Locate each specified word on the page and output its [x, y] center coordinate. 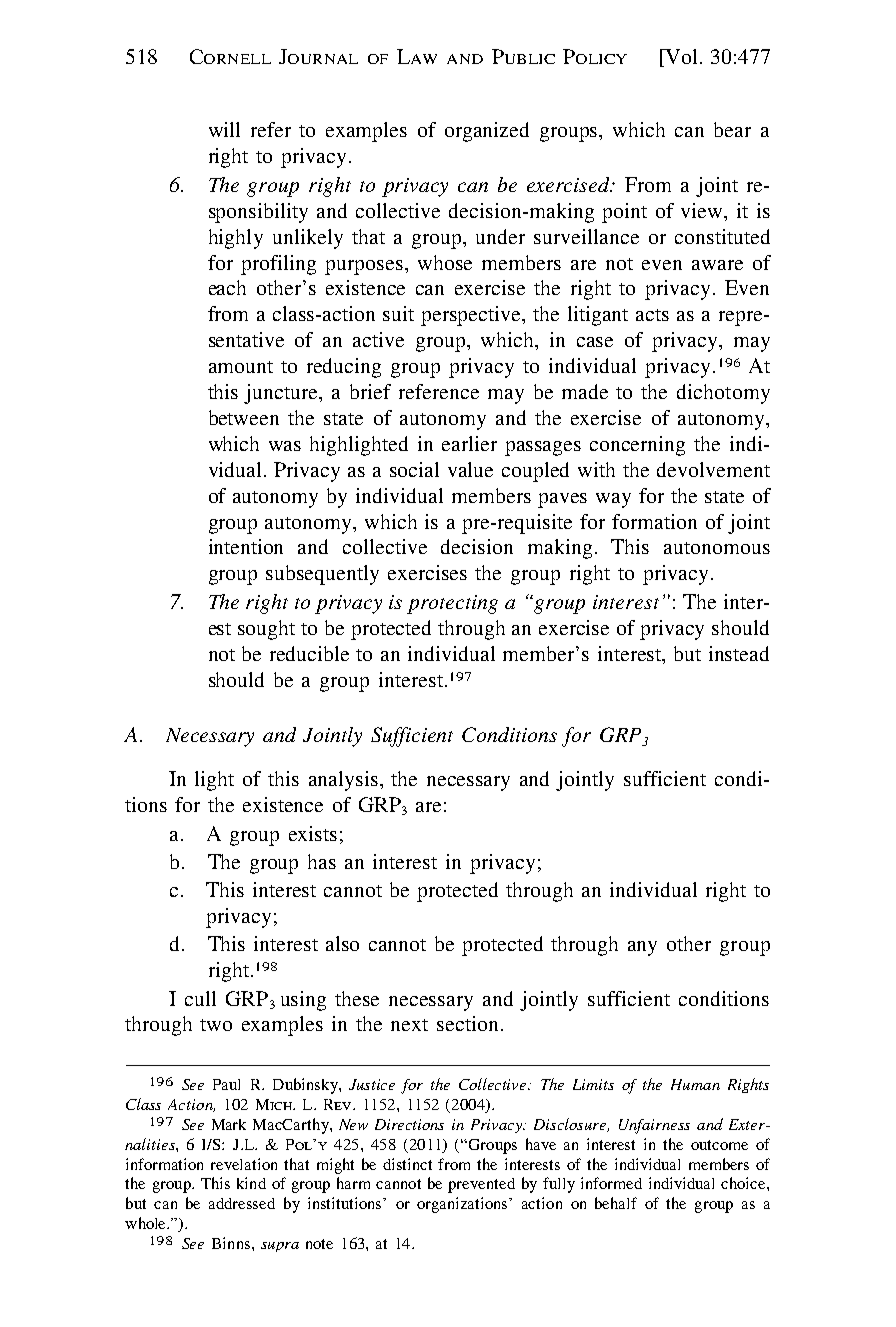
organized [487, 132]
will [224, 129]
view [703, 210]
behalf [616, 1203]
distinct [407, 1164]
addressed [242, 1203]
